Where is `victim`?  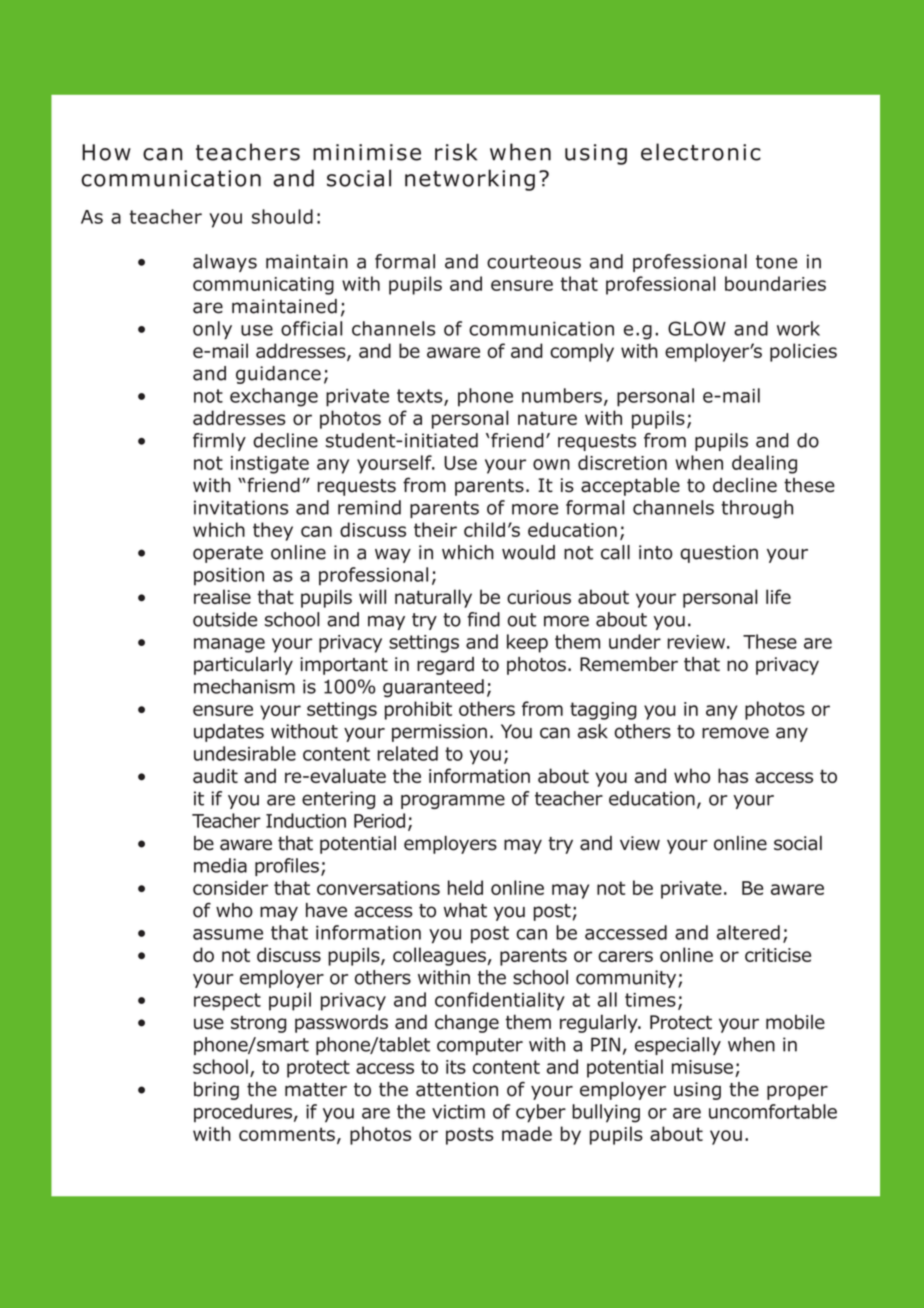
victim is located at coordinates (458, 1112).
